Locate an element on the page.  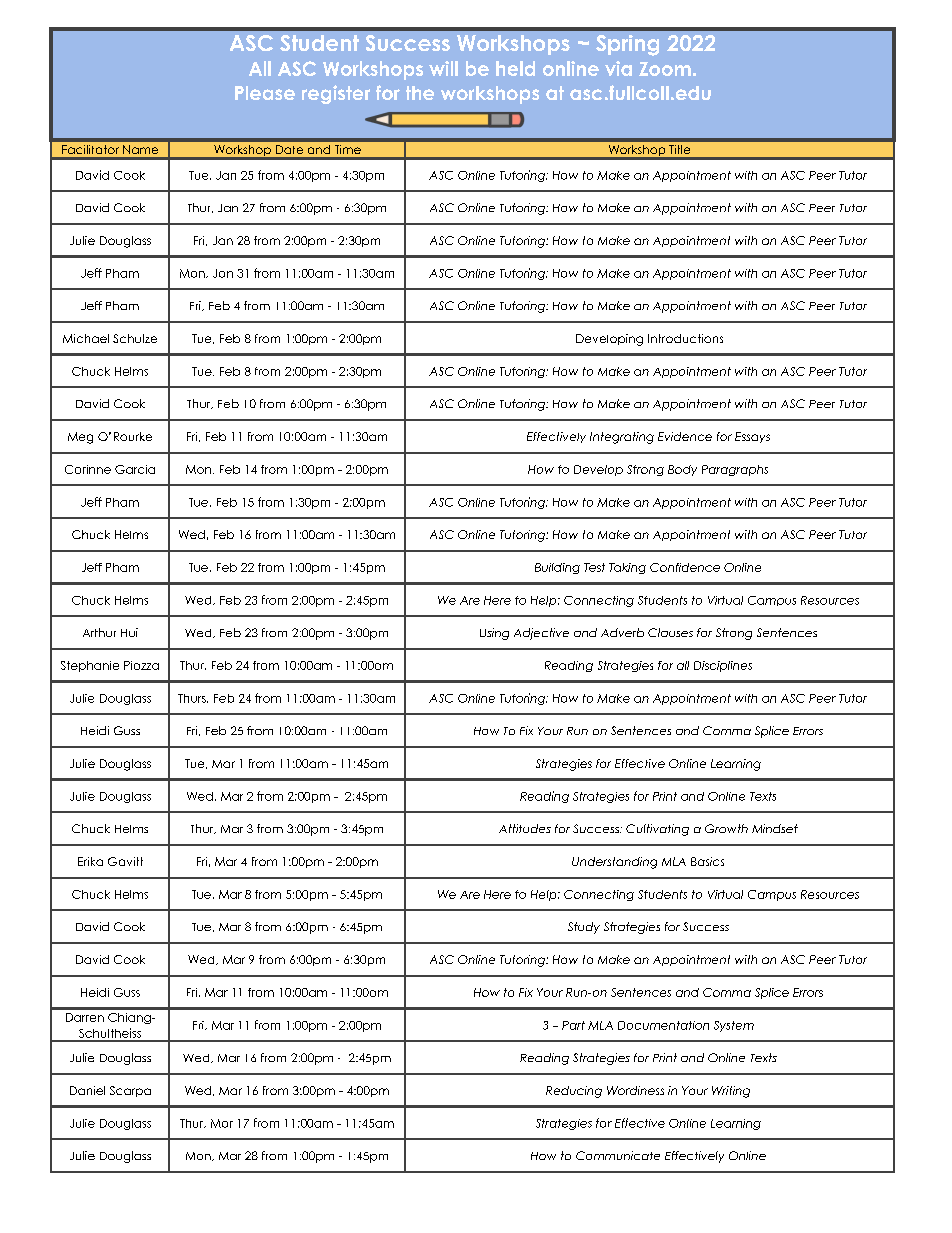
Using is located at coordinates (494, 634).
